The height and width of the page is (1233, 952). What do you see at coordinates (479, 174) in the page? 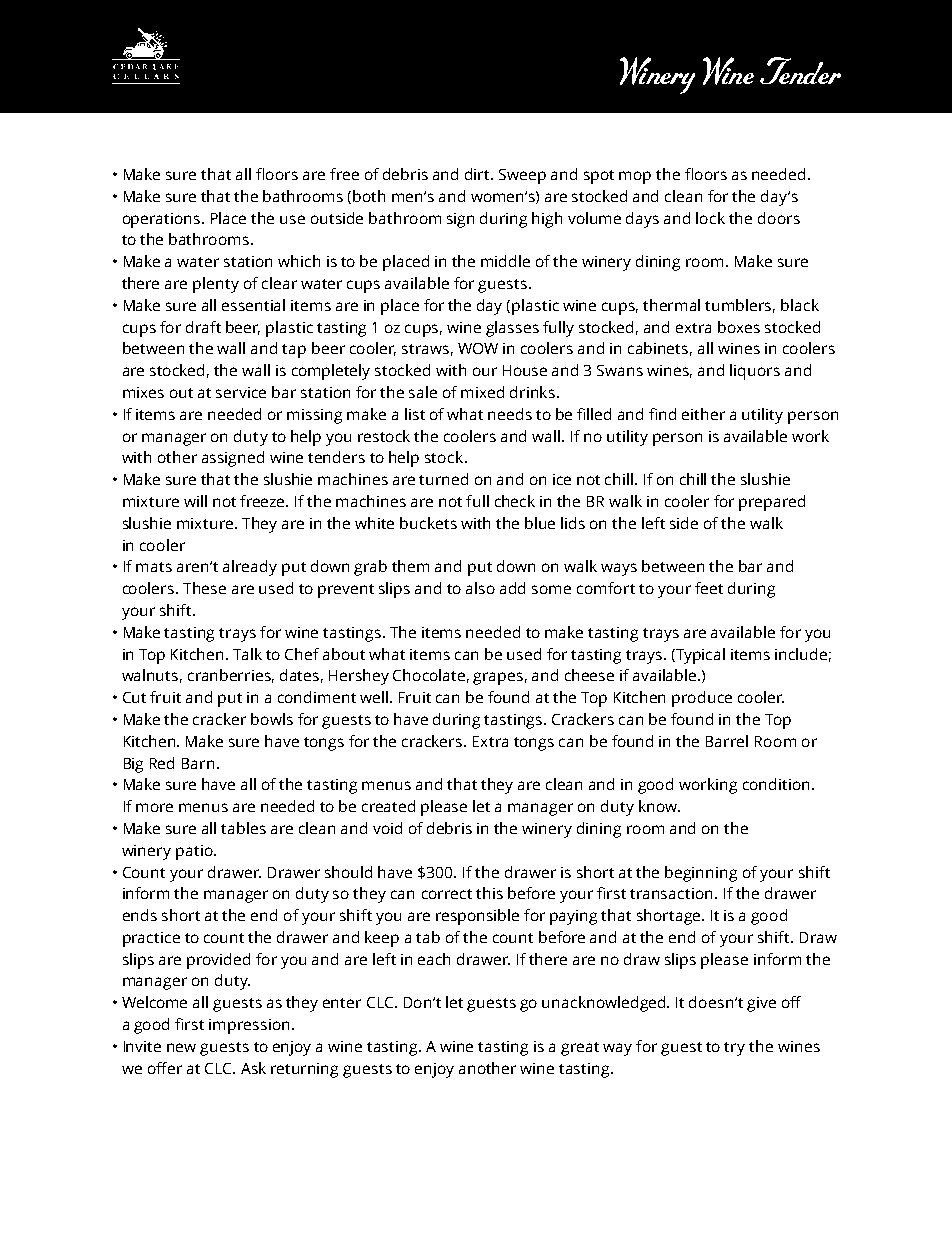
I see `dirt` at bounding box center [479, 174].
